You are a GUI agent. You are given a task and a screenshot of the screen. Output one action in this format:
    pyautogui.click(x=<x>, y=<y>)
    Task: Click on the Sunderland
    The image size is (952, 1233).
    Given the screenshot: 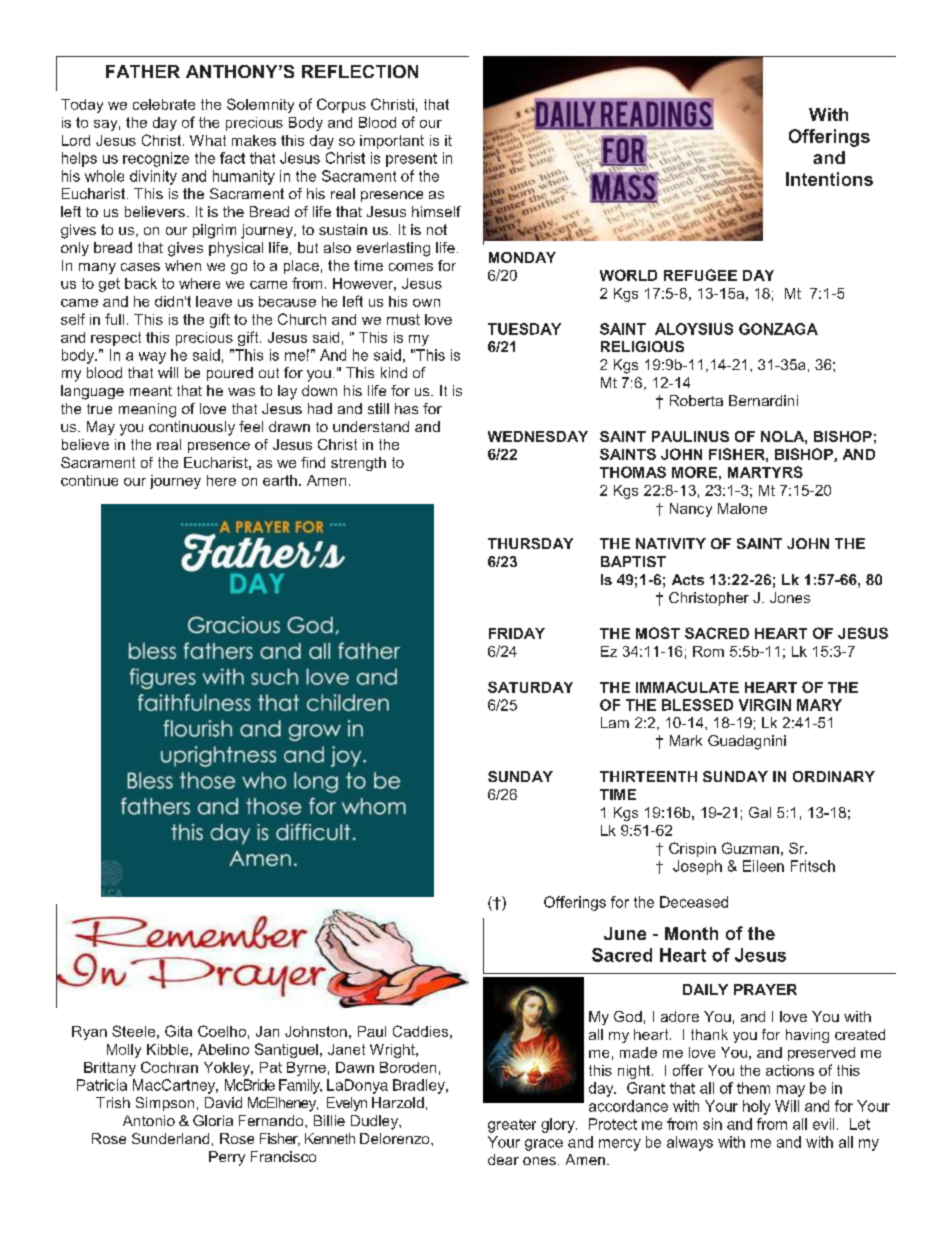 What is the action you would take?
    pyautogui.click(x=170, y=1138)
